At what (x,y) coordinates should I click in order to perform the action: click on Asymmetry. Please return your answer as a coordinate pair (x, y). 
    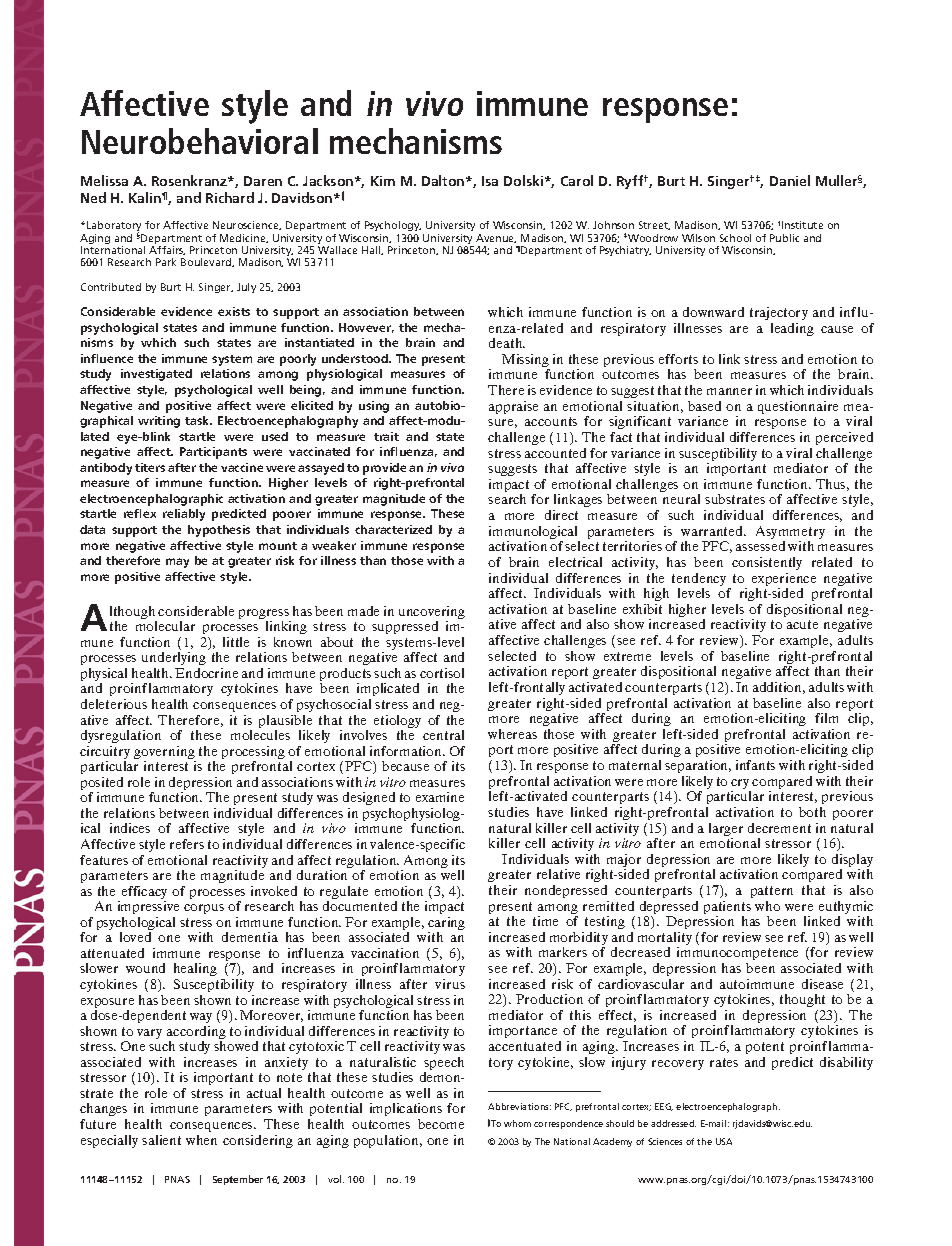
    Looking at the image, I should click on (790, 534).
